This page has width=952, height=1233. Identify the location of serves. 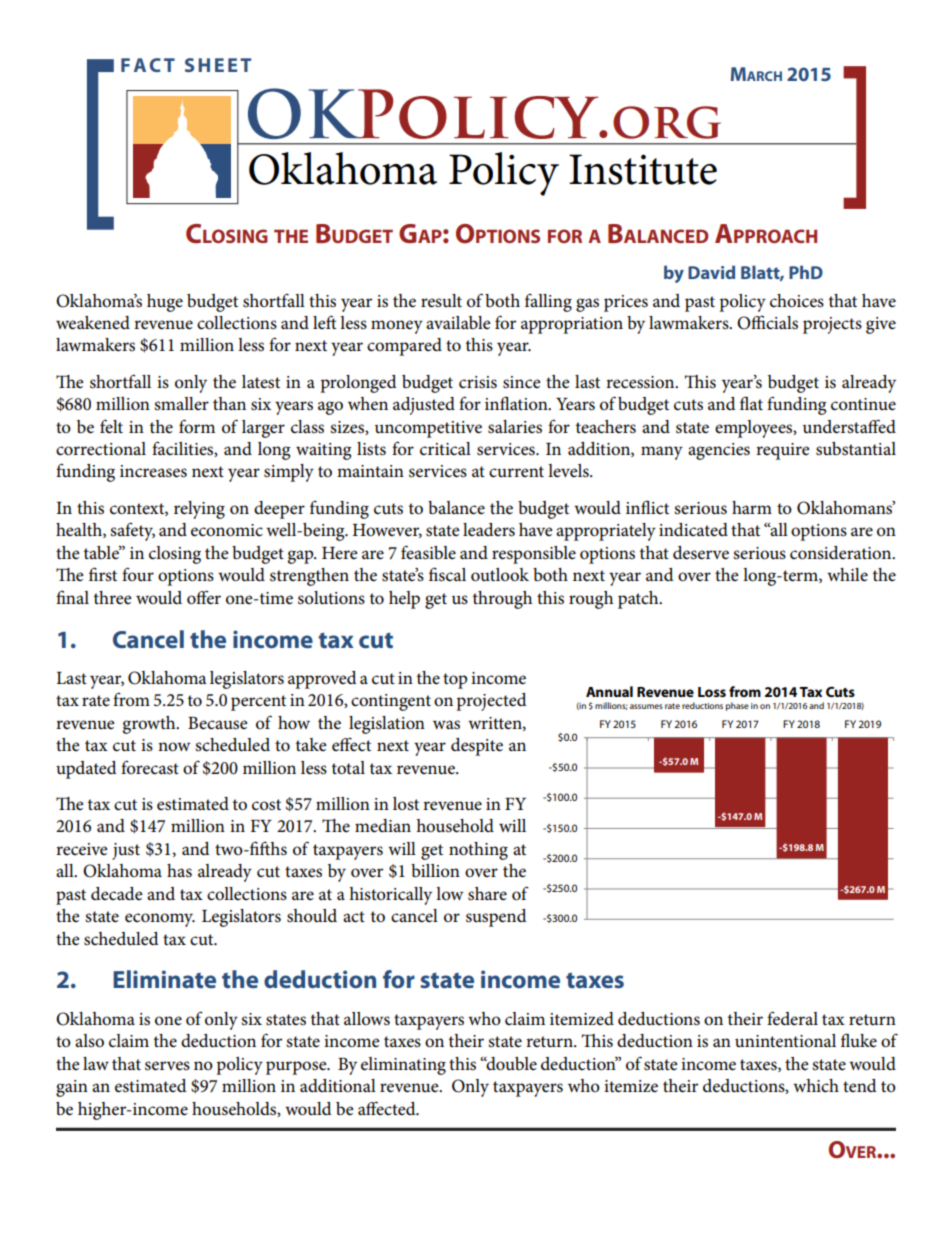
(167, 1066).
